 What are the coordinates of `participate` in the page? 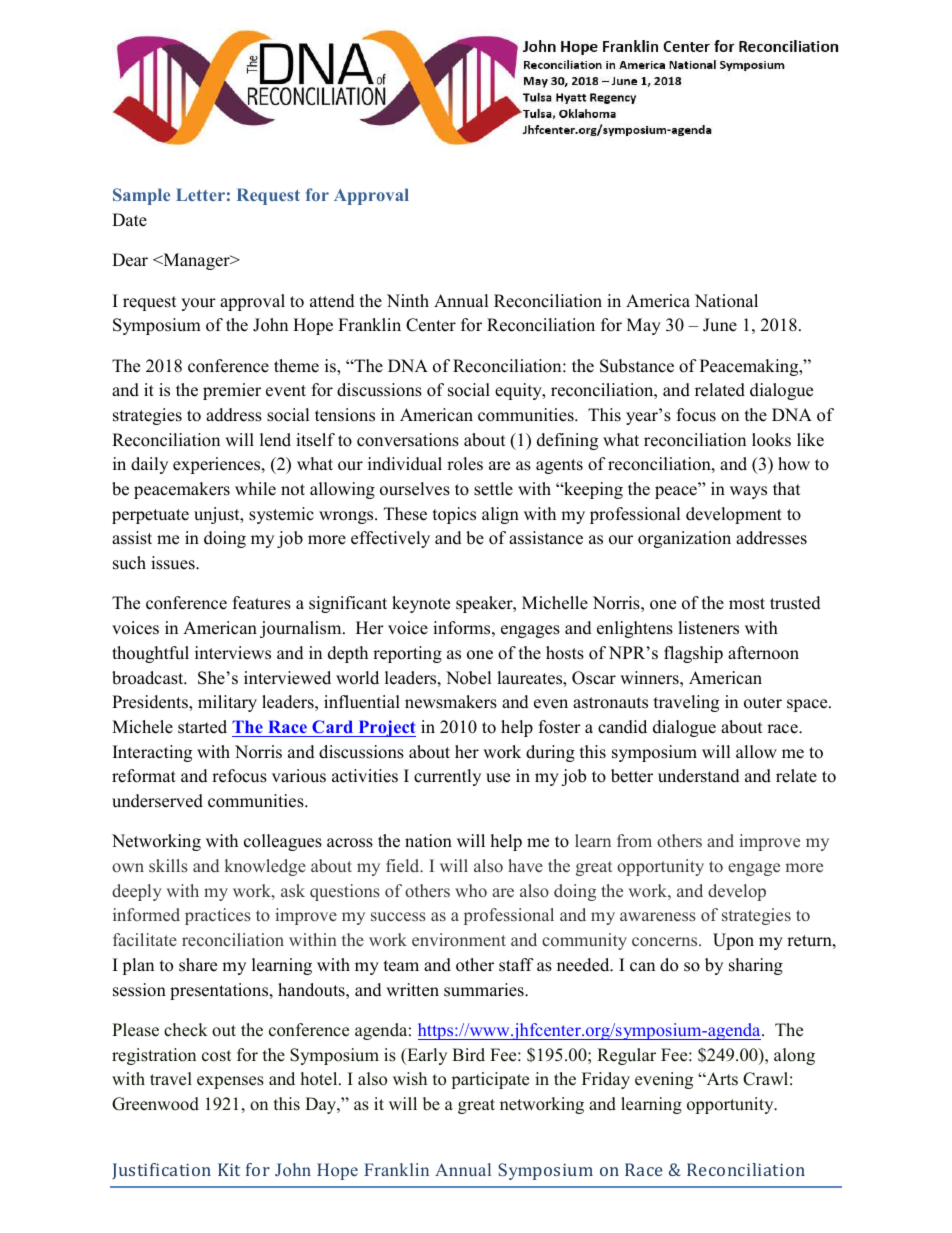 It's located at (490, 1080).
